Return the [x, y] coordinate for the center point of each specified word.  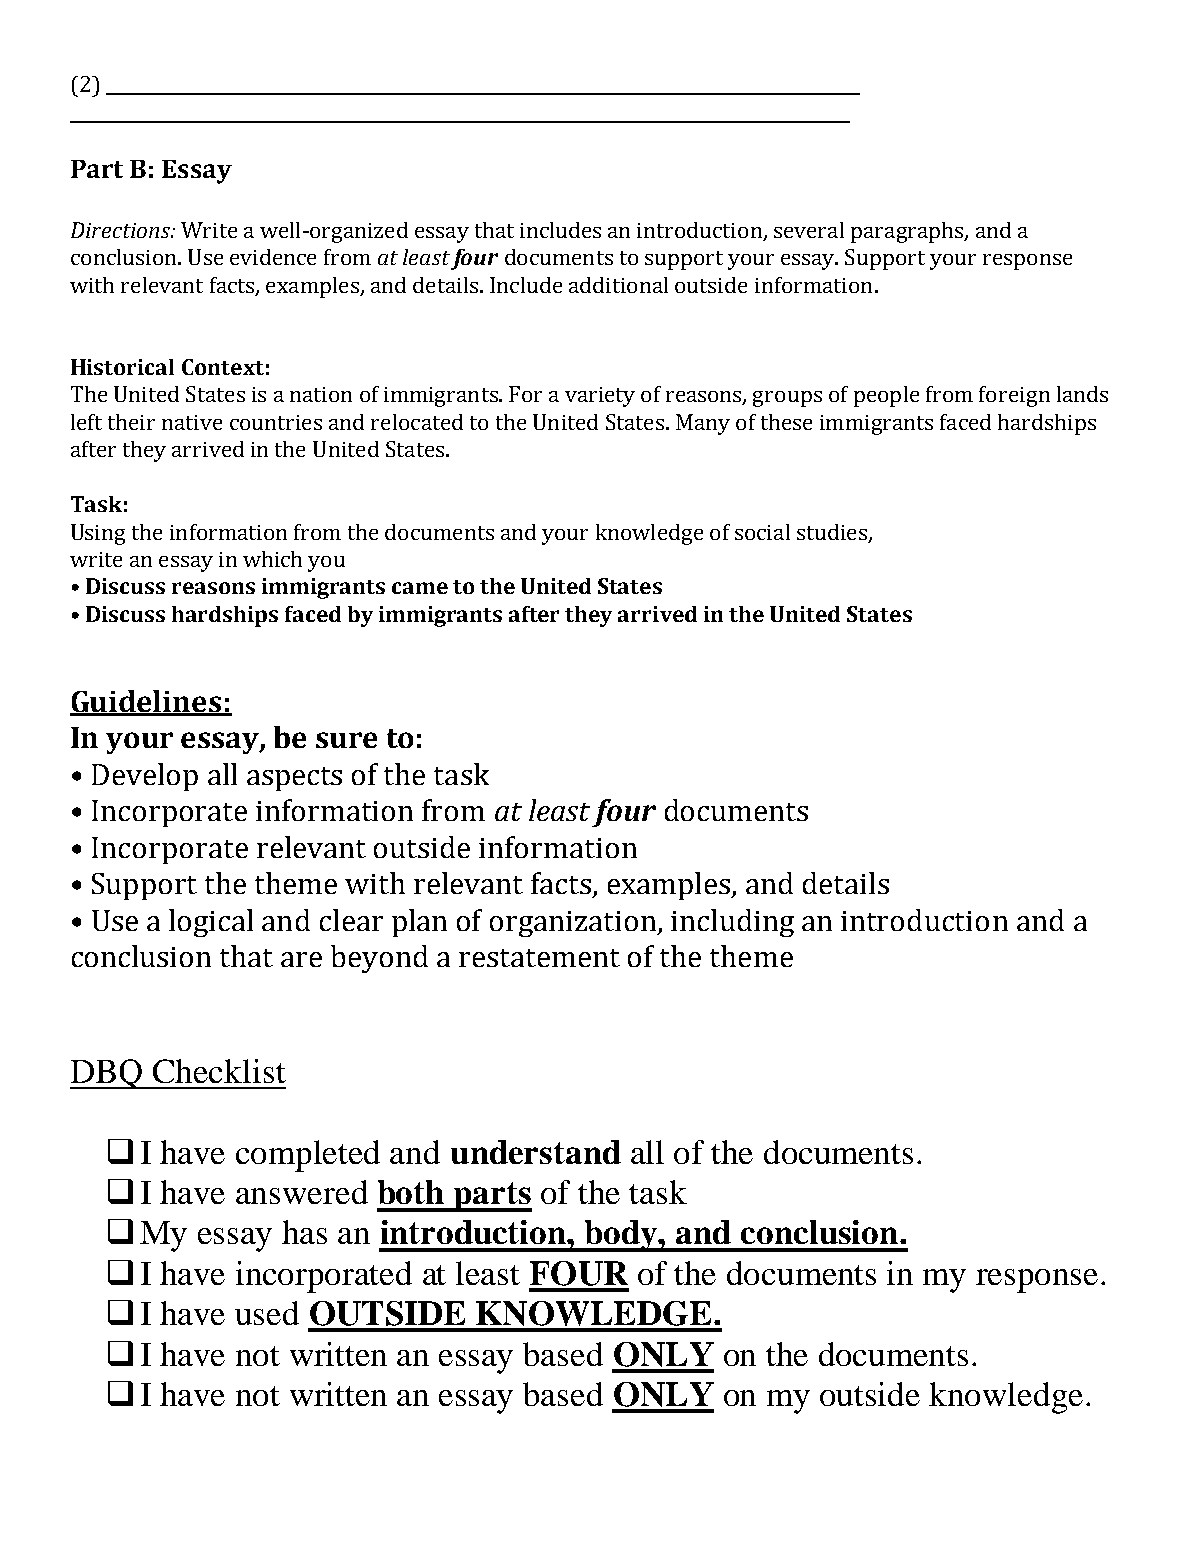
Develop [145, 777]
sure [346, 740]
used [267, 1313]
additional [618, 285]
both [411, 1192]
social [762, 532]
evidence [273, 257]
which [272, 559]
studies [832, 532]
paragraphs [908, 232]
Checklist [219, 1071]
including [732, 923]
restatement [539, 958]
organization [574, 924]
